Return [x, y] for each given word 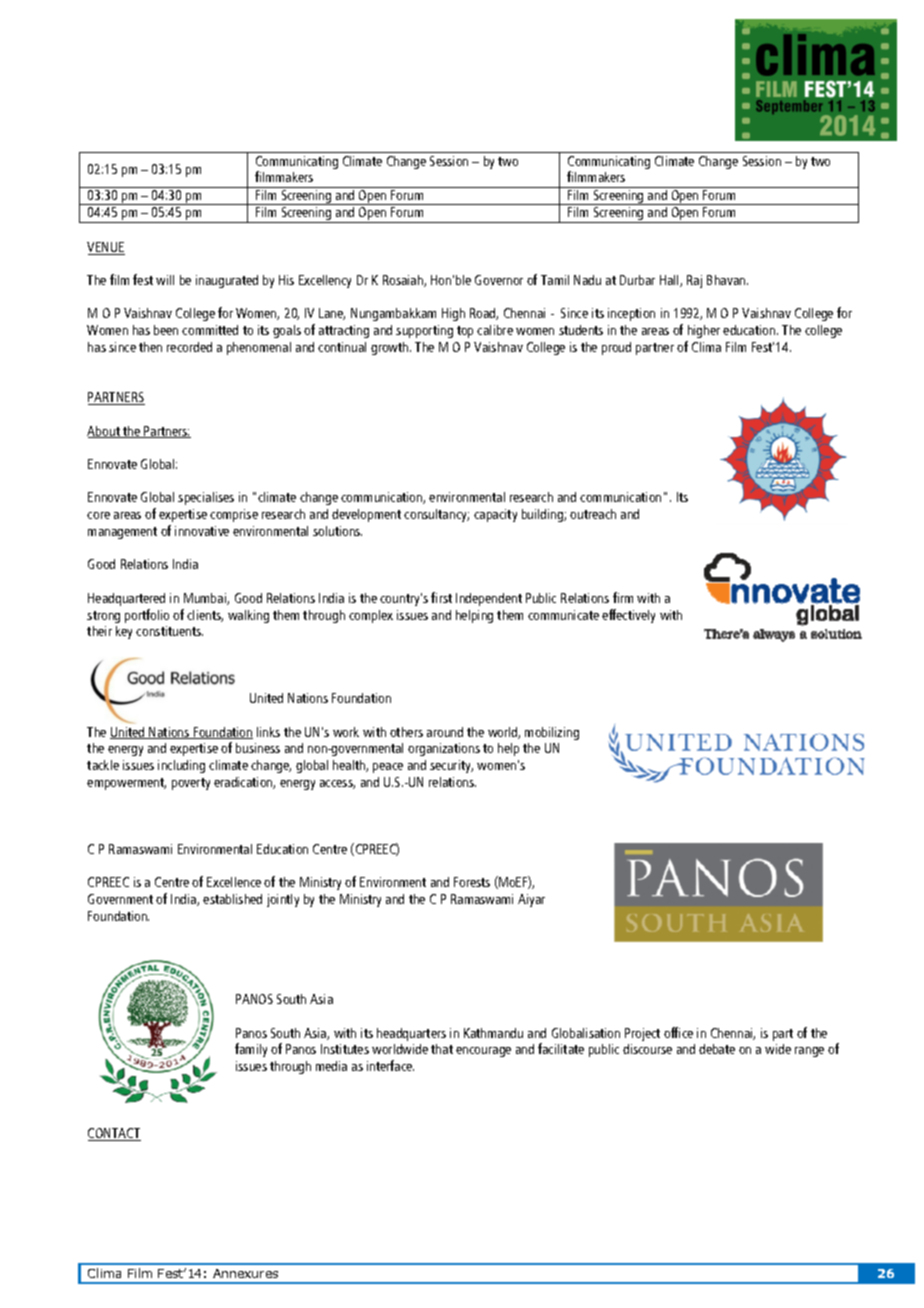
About [104, 432]
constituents [169, 631]
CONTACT [114, 1134]
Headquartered [126, 599]
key [124, 632]
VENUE [106, 248]
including [181, 766]
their [99, 631]
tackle [103, 765]
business [258, 748]
